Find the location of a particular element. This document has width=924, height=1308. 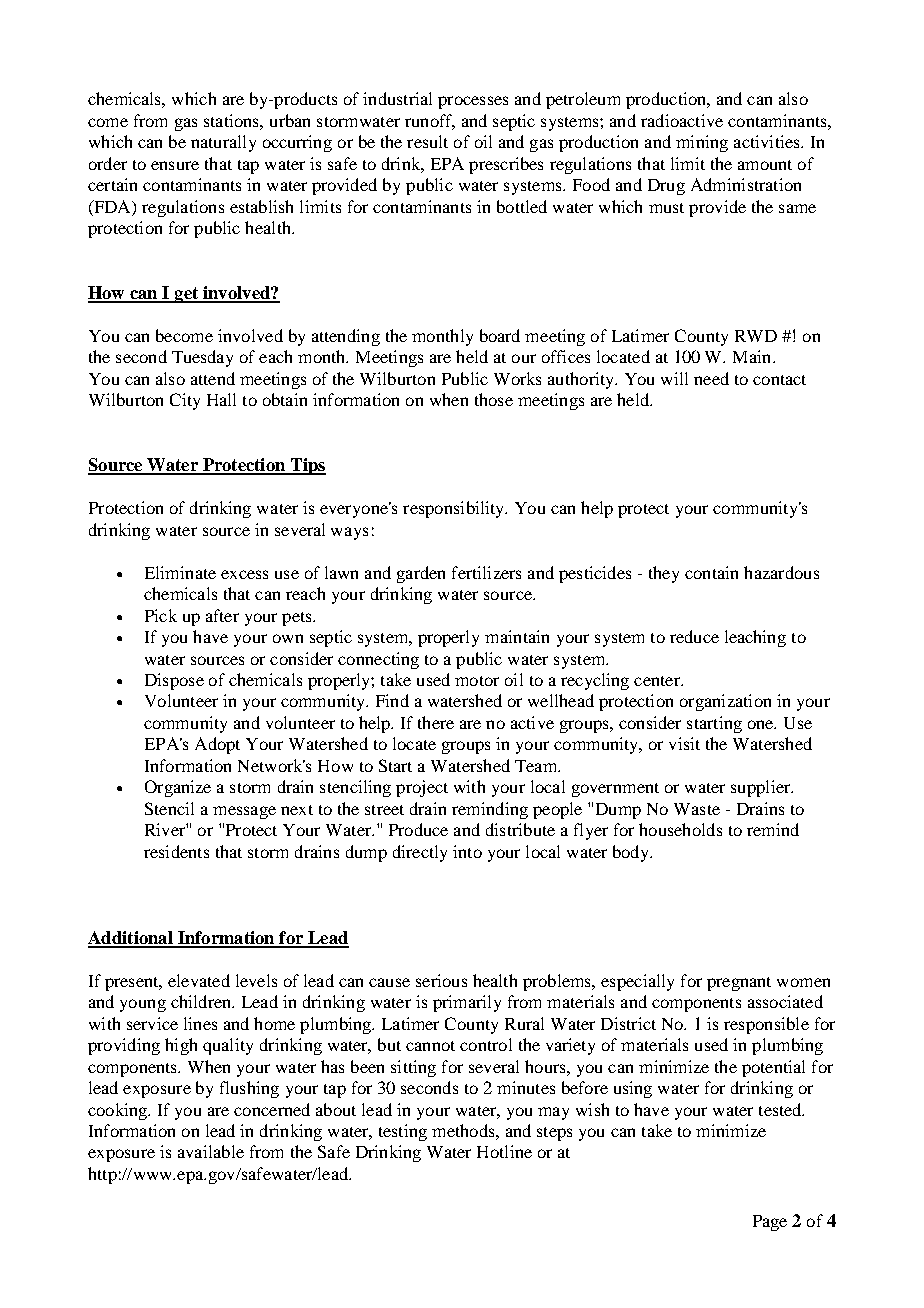

City is located at coordinates (185, 401).
